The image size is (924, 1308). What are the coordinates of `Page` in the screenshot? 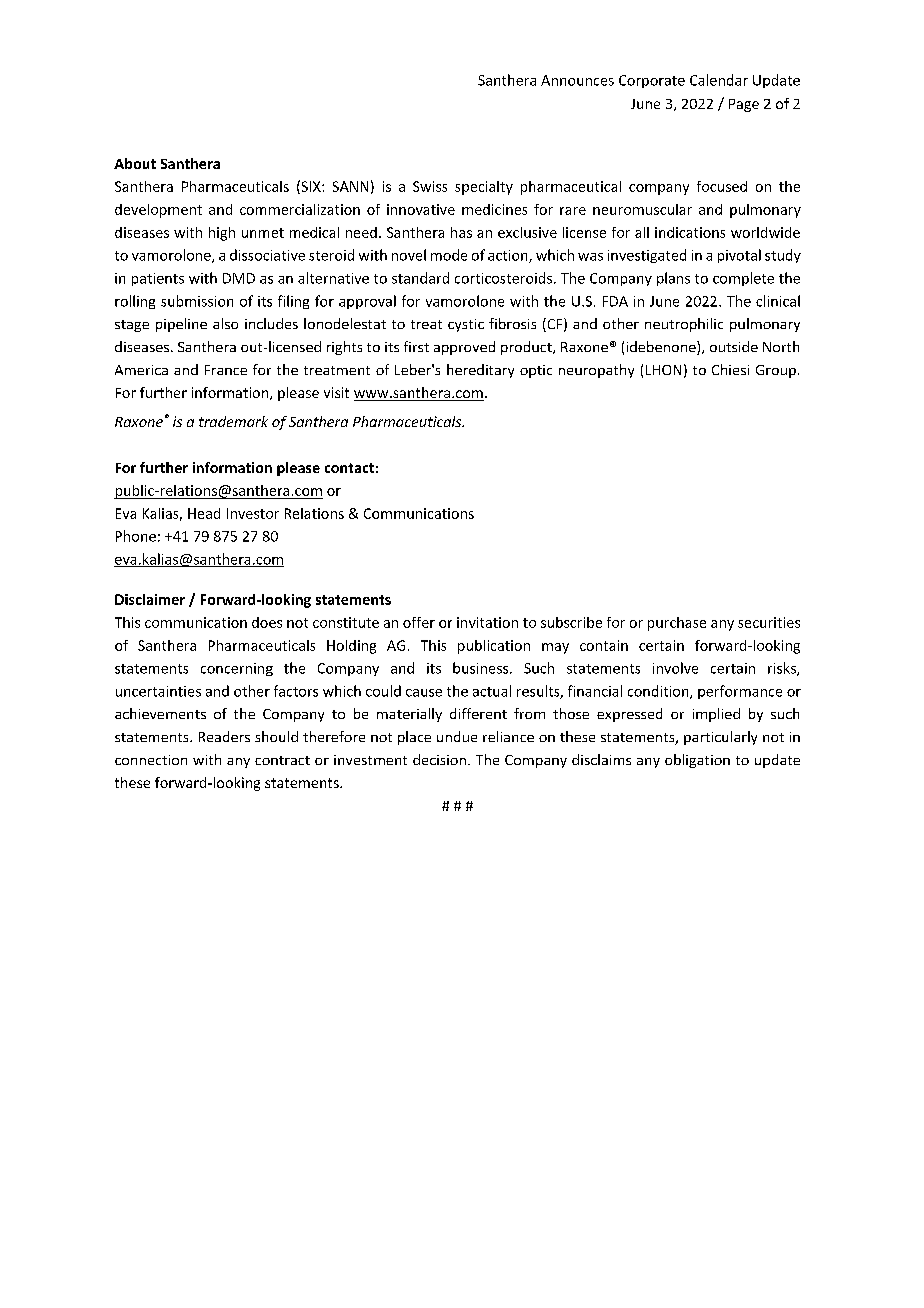 It's located at (744, 105).
